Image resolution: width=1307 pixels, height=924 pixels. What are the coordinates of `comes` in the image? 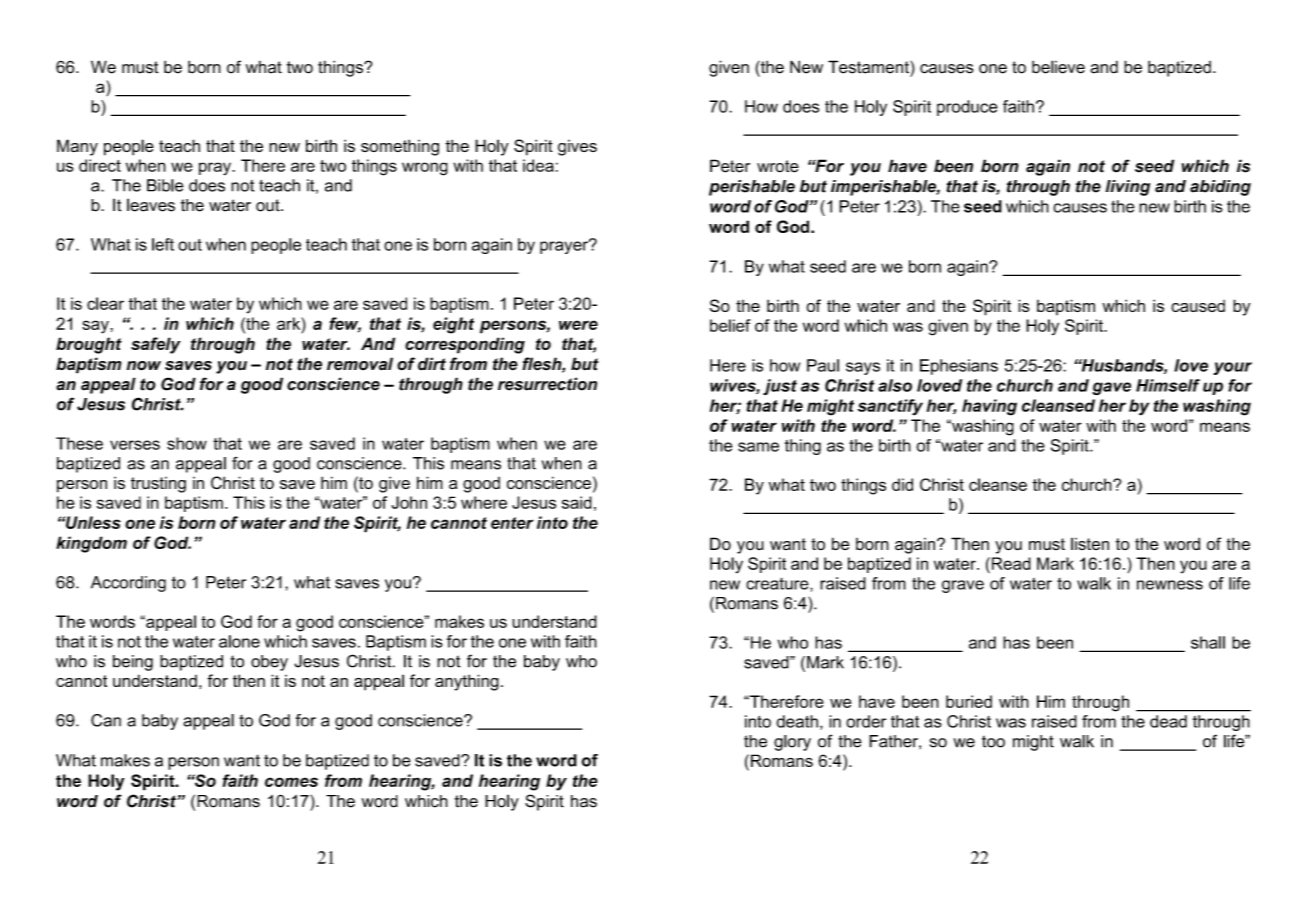 It's located at (291, 782).
